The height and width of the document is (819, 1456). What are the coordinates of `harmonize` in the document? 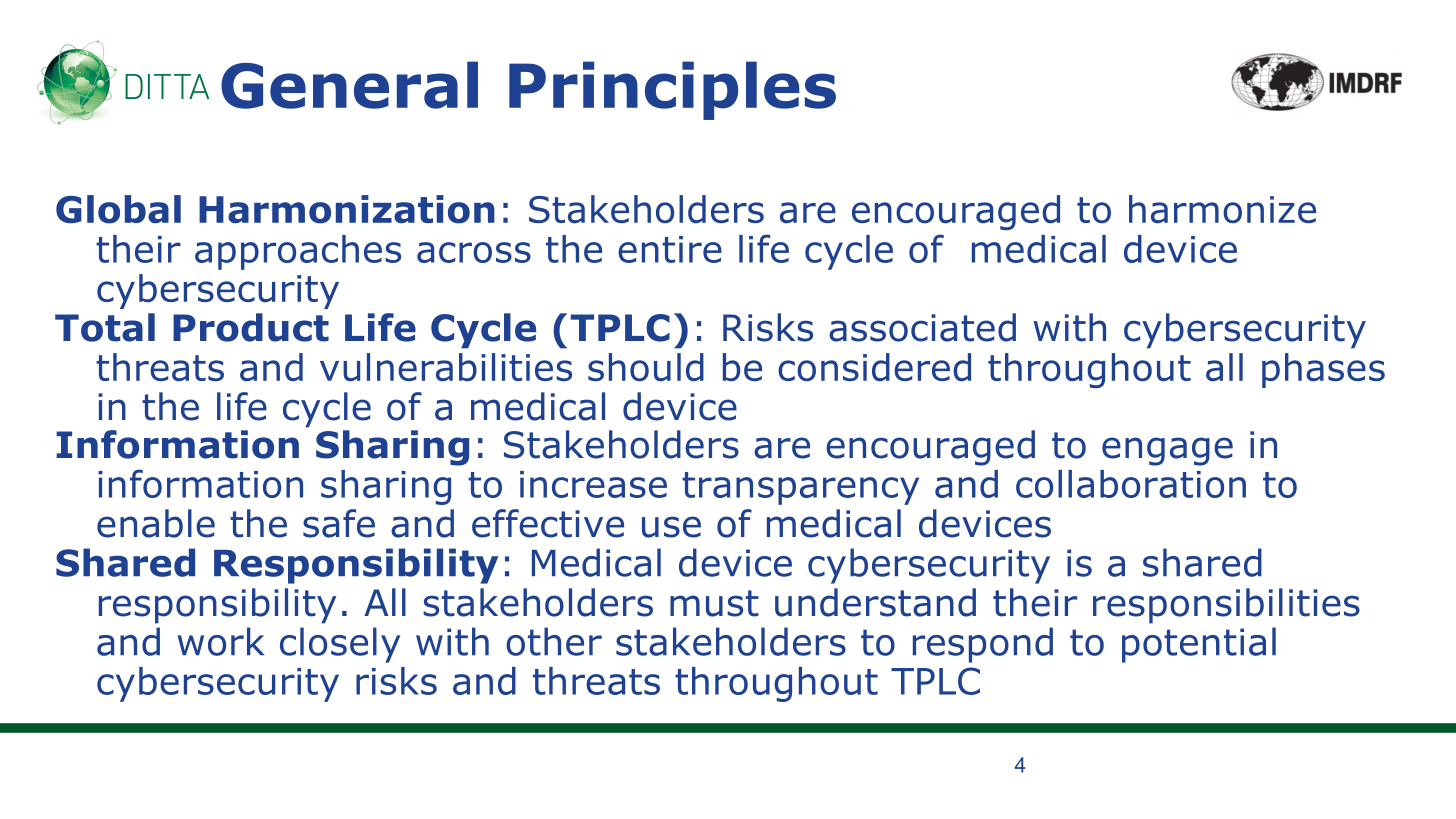 It's located at (1222, 209).
